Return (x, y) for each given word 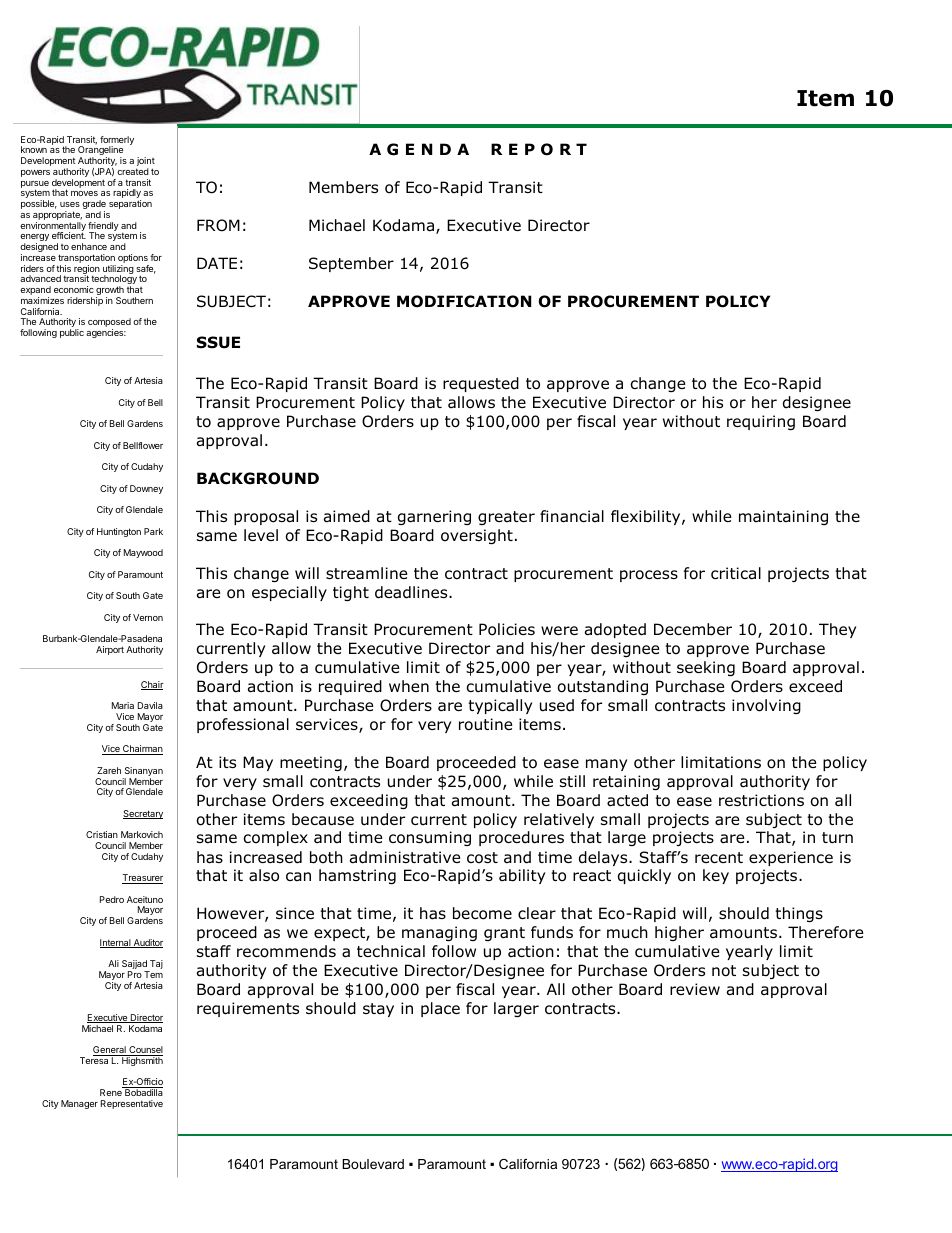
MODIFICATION (464, 301)
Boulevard (373, 1164)
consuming (430, 838)
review (695, 989)
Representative (132, 1104)
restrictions (761, 800)
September (351, 264)
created (133, 171)
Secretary (143, 814)
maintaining (783, 517)
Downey (146, 489)
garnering (434, 517)
